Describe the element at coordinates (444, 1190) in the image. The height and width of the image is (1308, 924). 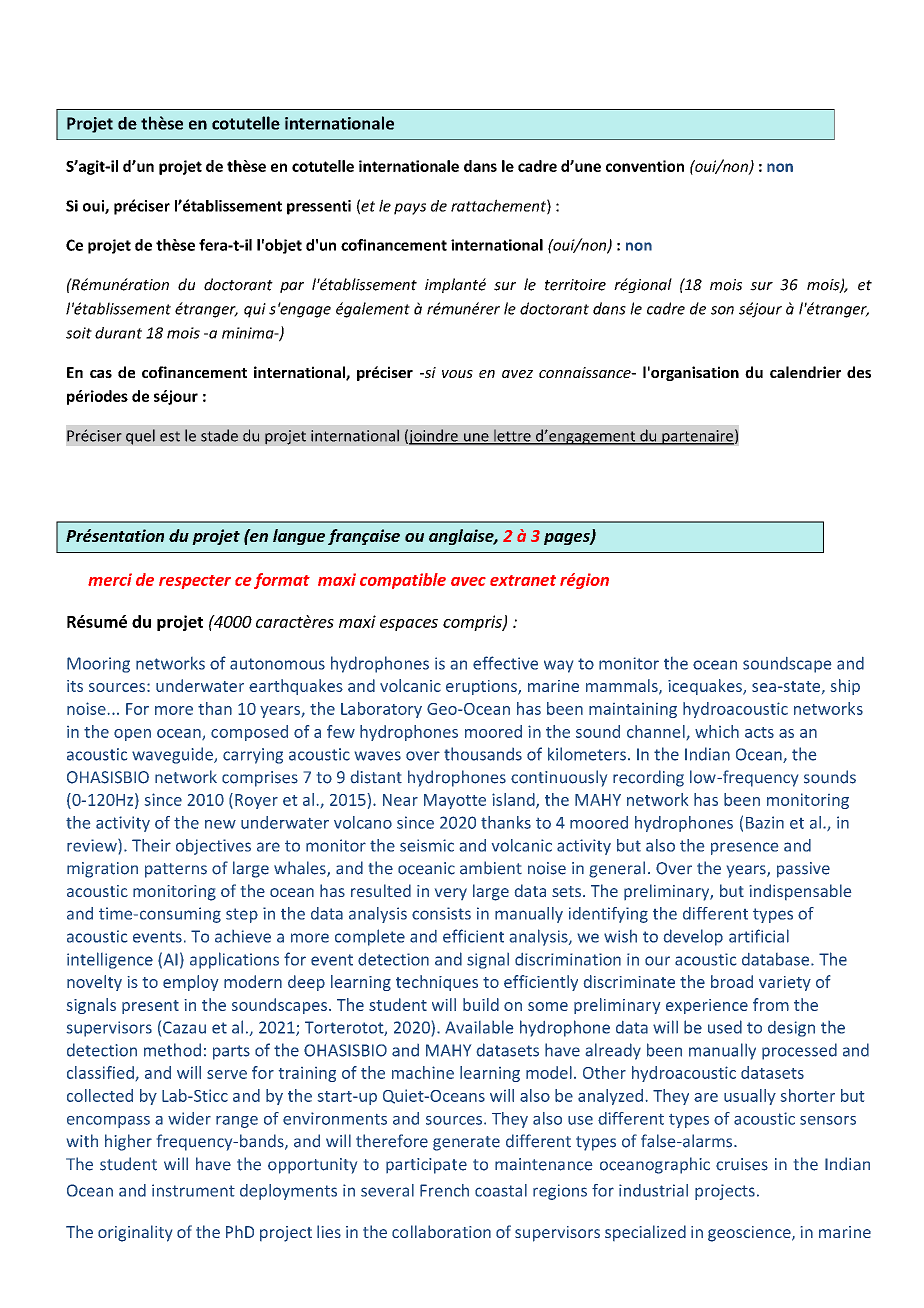
I see `French` at that location.
